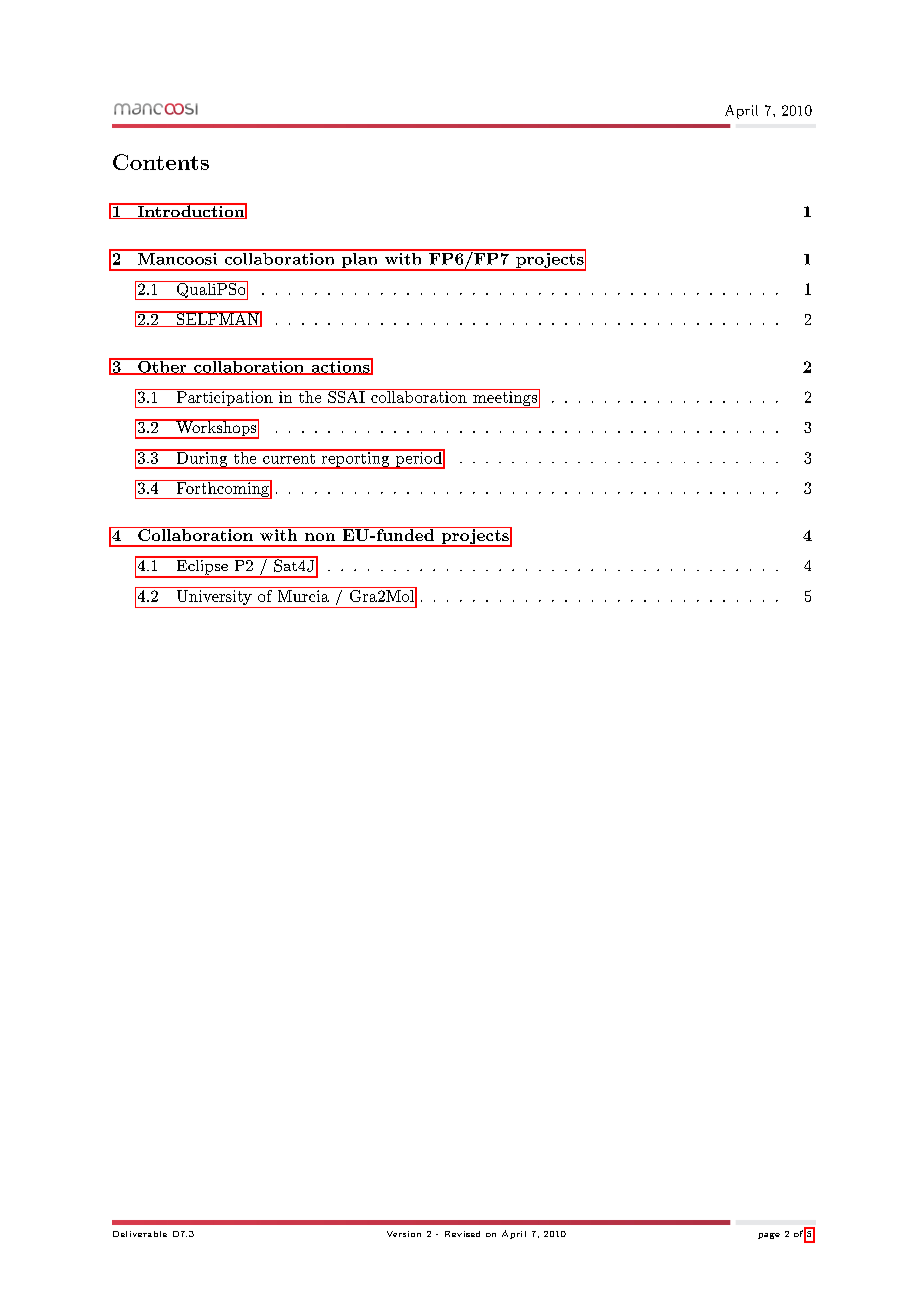  I want to click on Deliverable, so click(140, 1234).
